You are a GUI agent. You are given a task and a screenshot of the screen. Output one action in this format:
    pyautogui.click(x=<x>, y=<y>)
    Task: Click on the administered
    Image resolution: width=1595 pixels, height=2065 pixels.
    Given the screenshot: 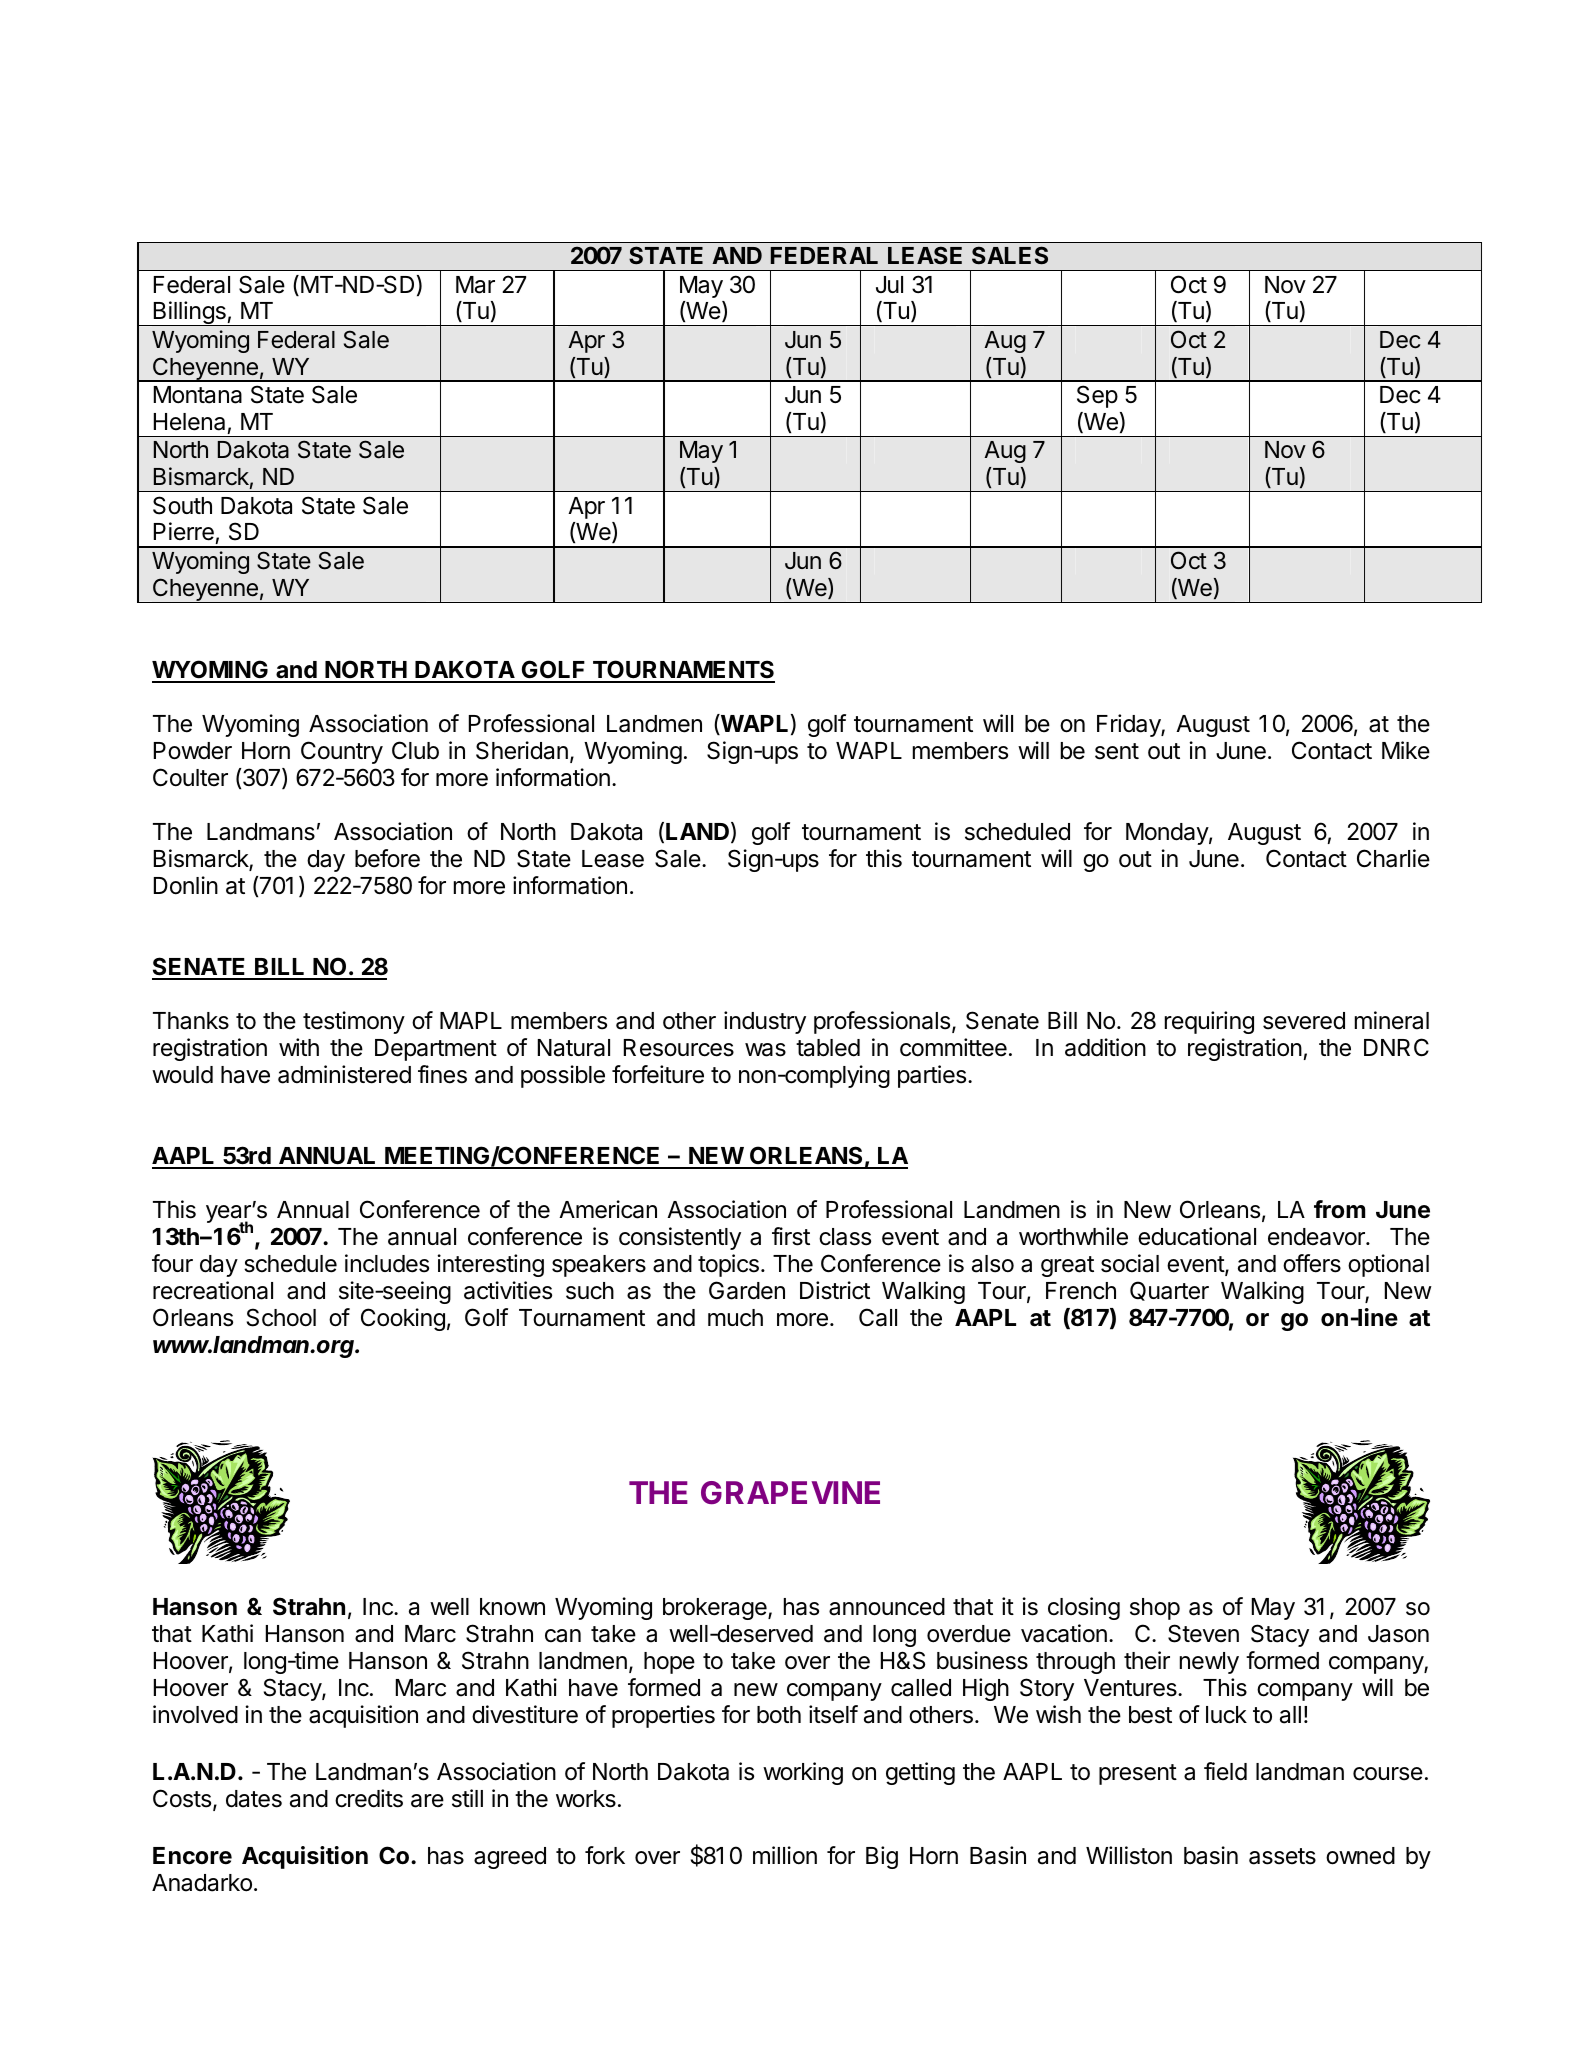 What is the action you would take?
    pyautogui.click(x=344, y=1074)
